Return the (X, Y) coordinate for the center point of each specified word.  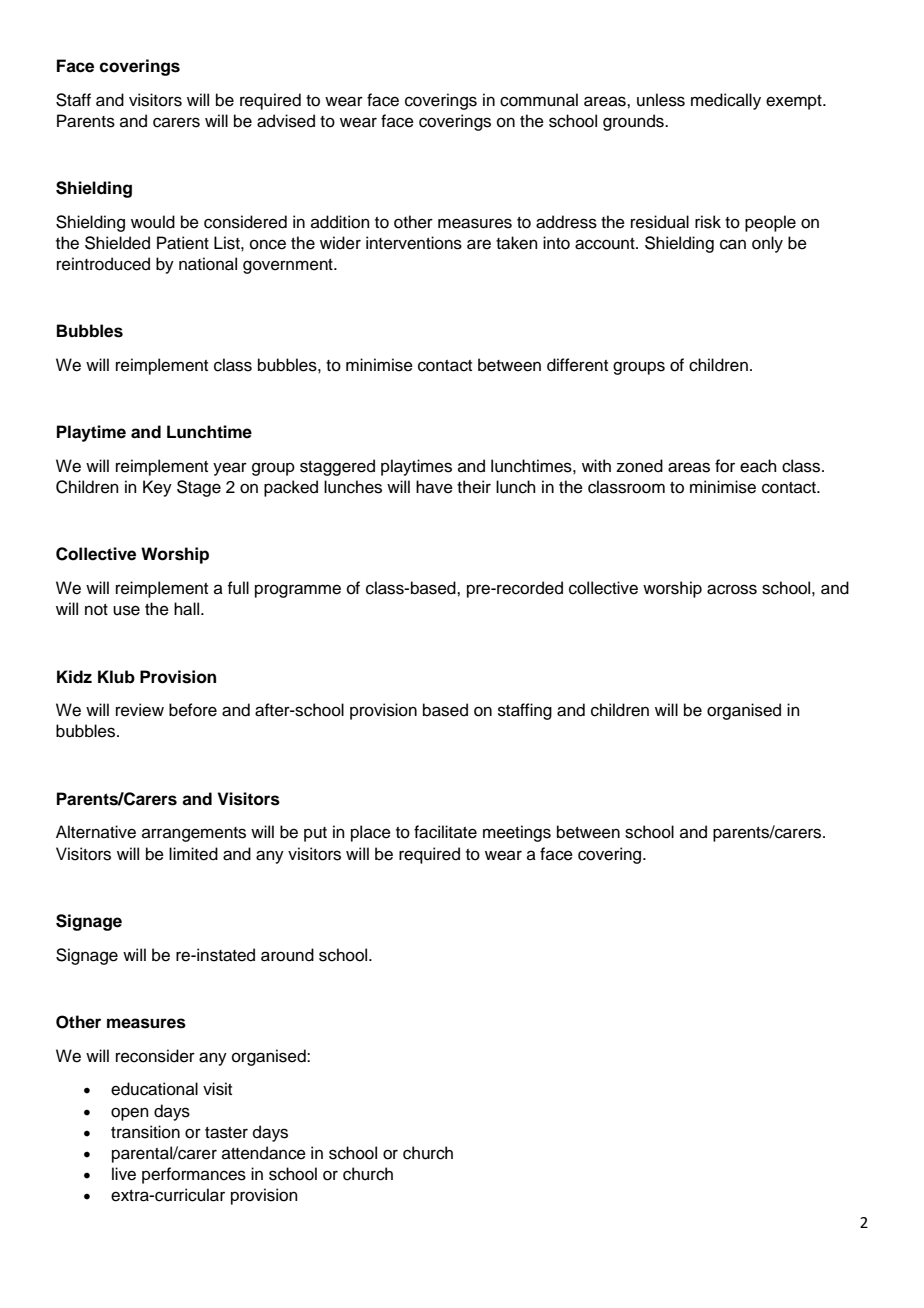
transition (145, 1132)
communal (539, 100)
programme (298, 591)
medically (726, 101)
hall (188, 609)
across (732, 589)
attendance (264, 1153)
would (153, 222)
